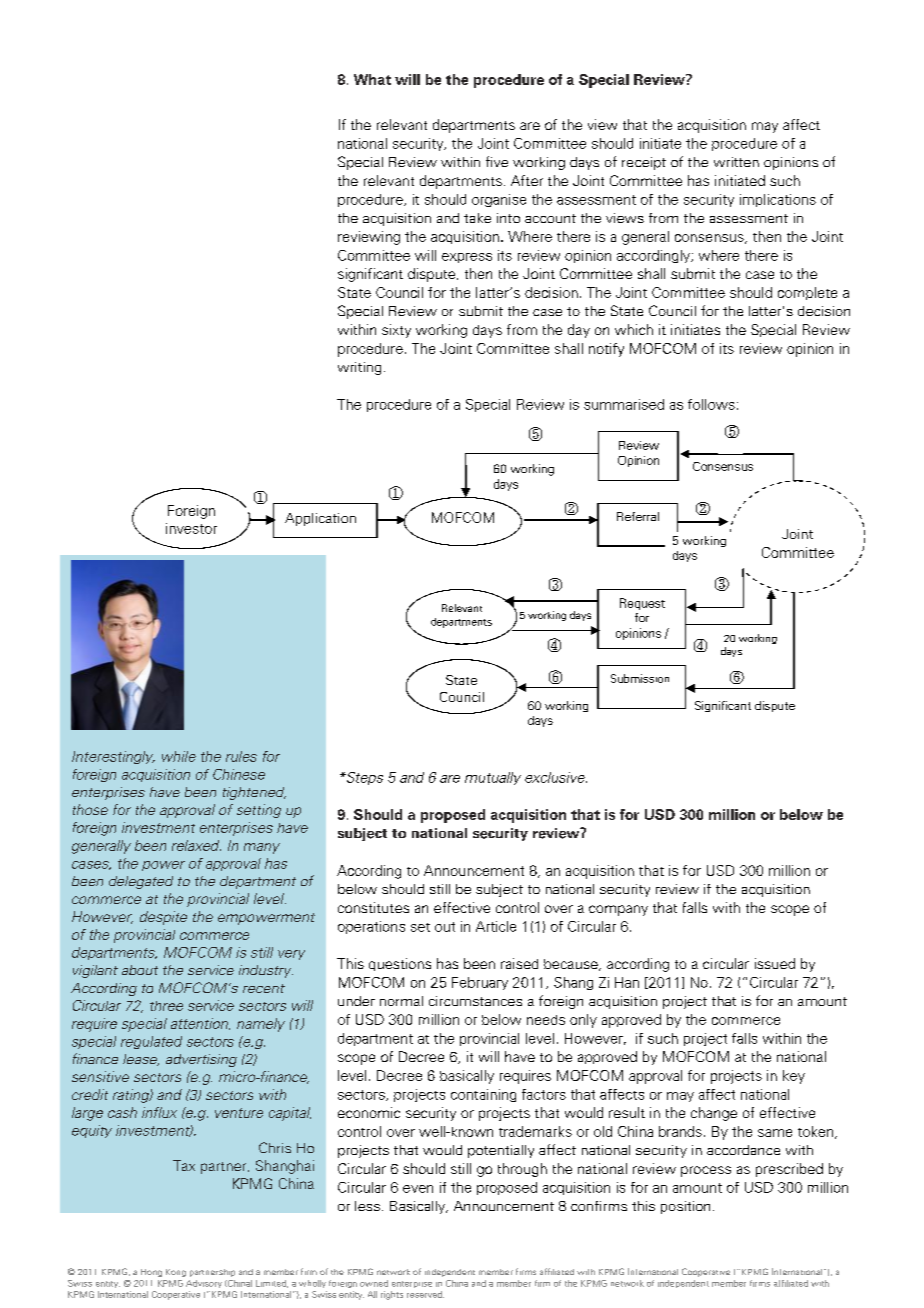 This screenshot has width=924, height=1308. Describe the element at coordinates (496, 926) in the screenshot. I see `Article` at that location.
